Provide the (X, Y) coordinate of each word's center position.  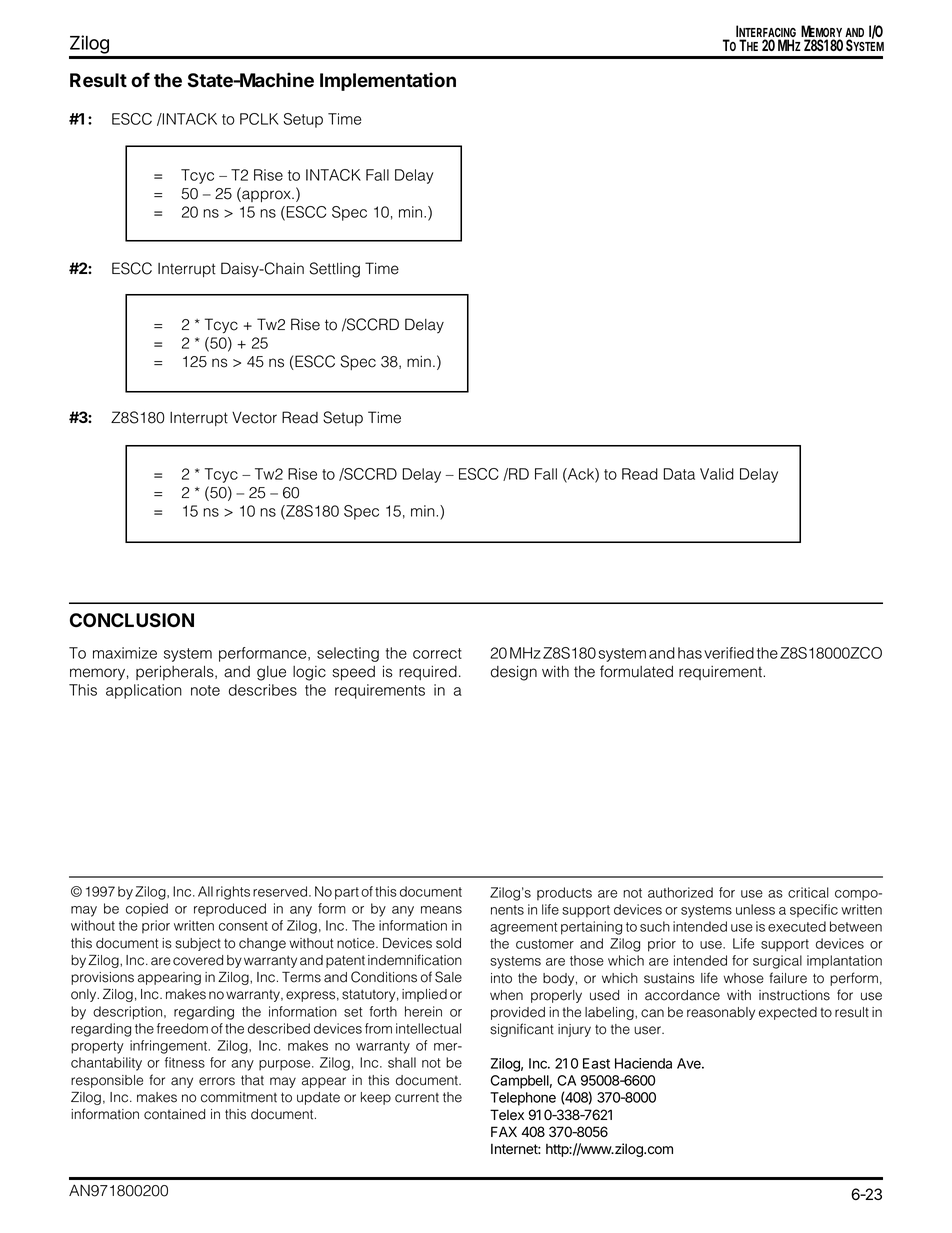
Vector (254, 418)
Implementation (388, 81)
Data (679, 474)
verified (729, 653)
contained (174, 1114)
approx (266, 196)
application (144, 691)
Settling (335, 270)
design (514, 673)
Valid (717, 474)
